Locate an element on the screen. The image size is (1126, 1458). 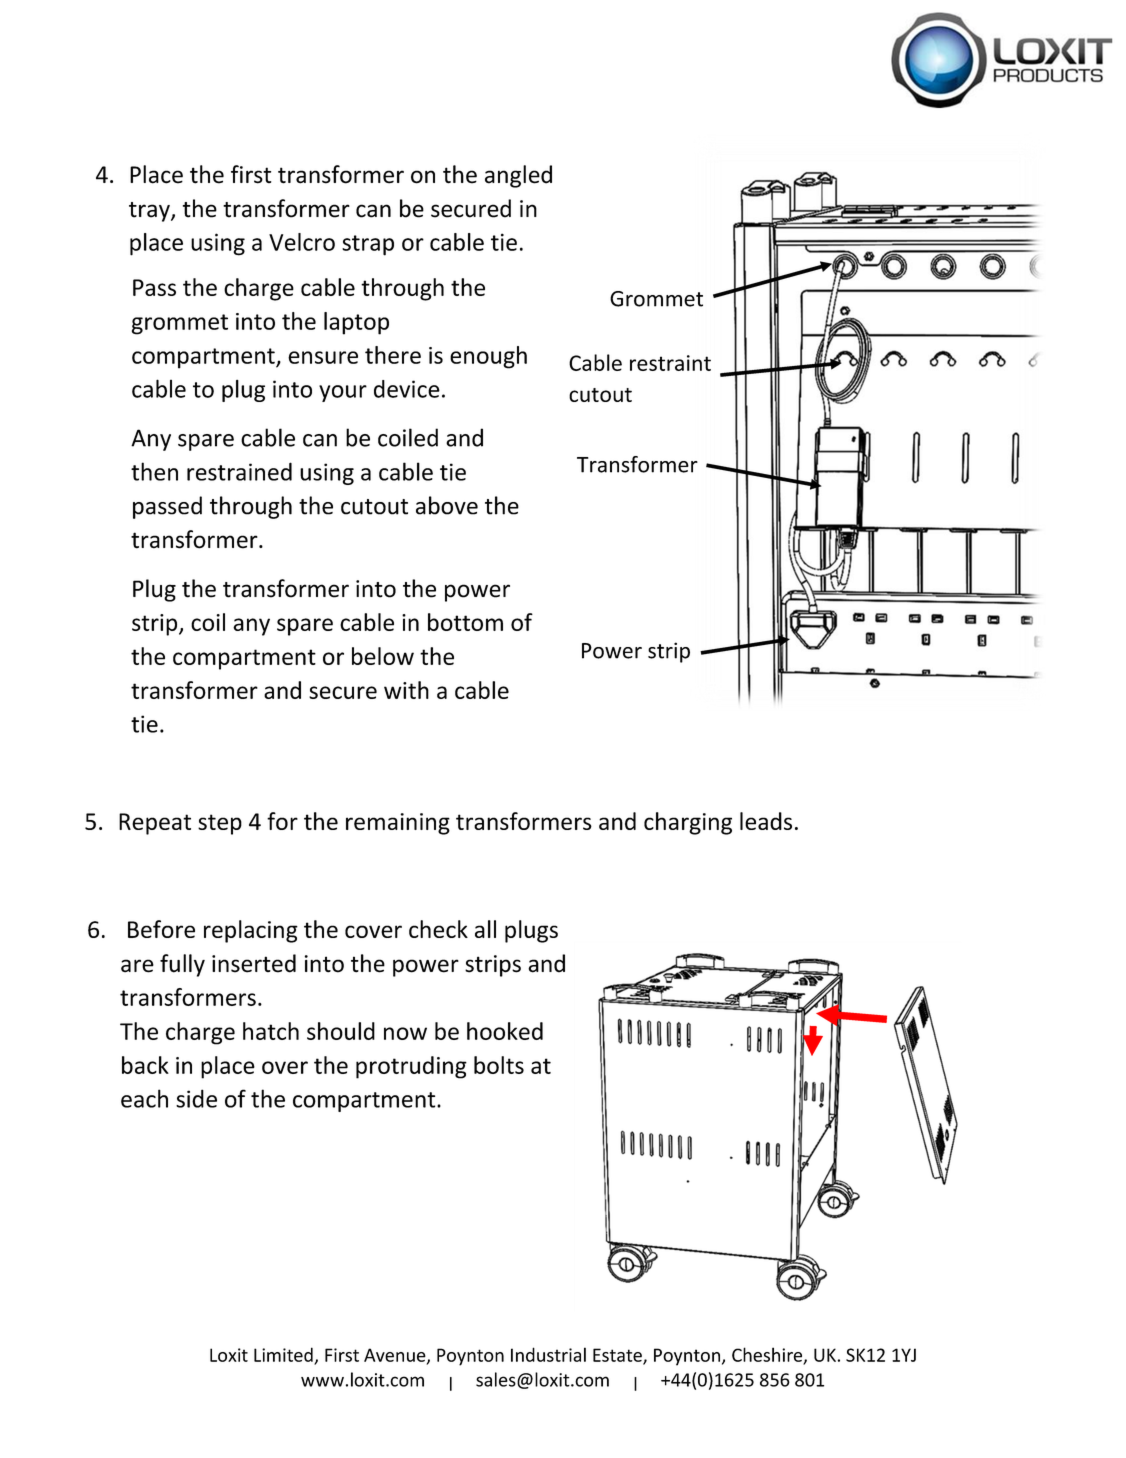
Limited is located at coordinates (284, 1355).
